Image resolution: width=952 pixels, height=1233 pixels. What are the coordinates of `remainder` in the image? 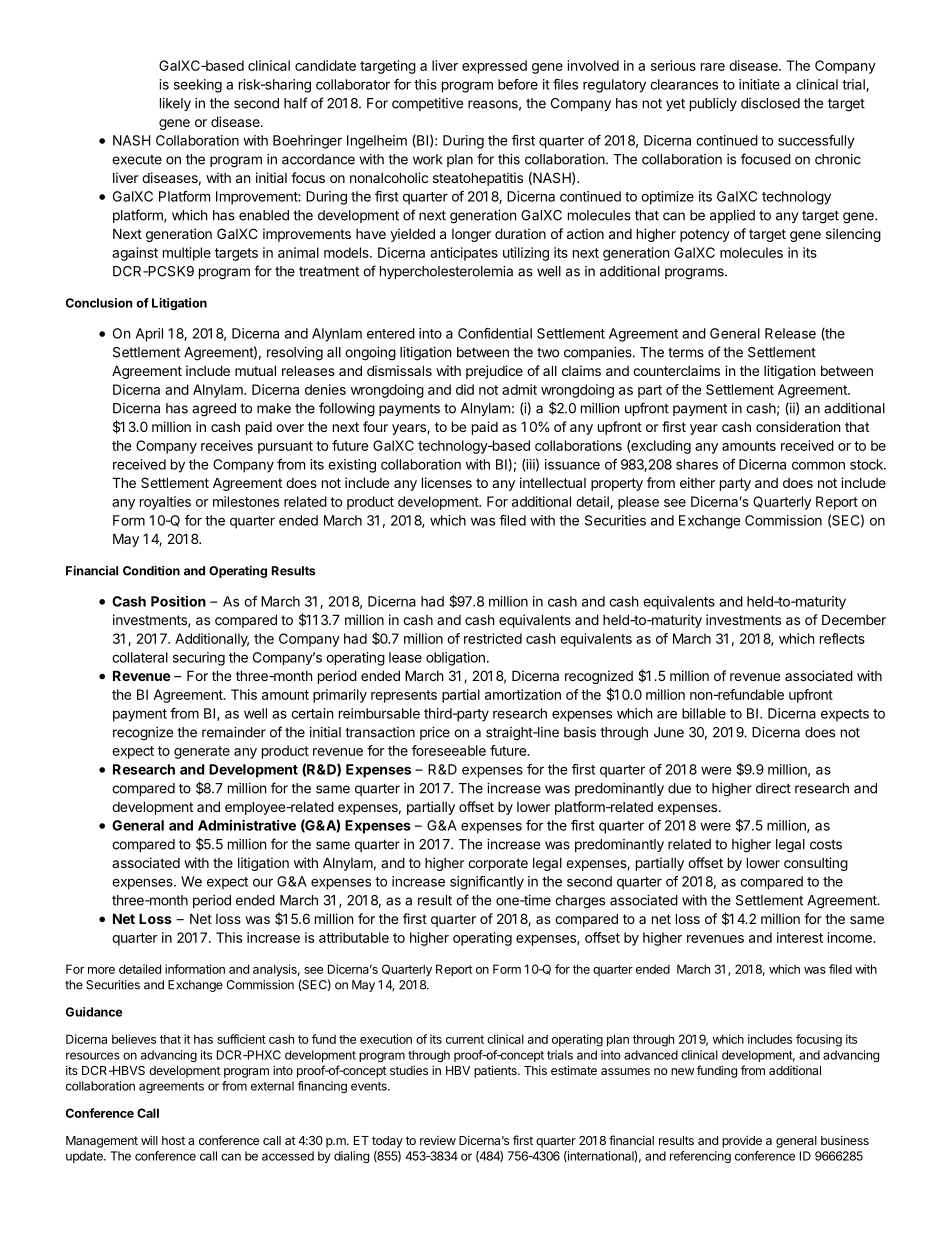 It's located at (234, 732).
